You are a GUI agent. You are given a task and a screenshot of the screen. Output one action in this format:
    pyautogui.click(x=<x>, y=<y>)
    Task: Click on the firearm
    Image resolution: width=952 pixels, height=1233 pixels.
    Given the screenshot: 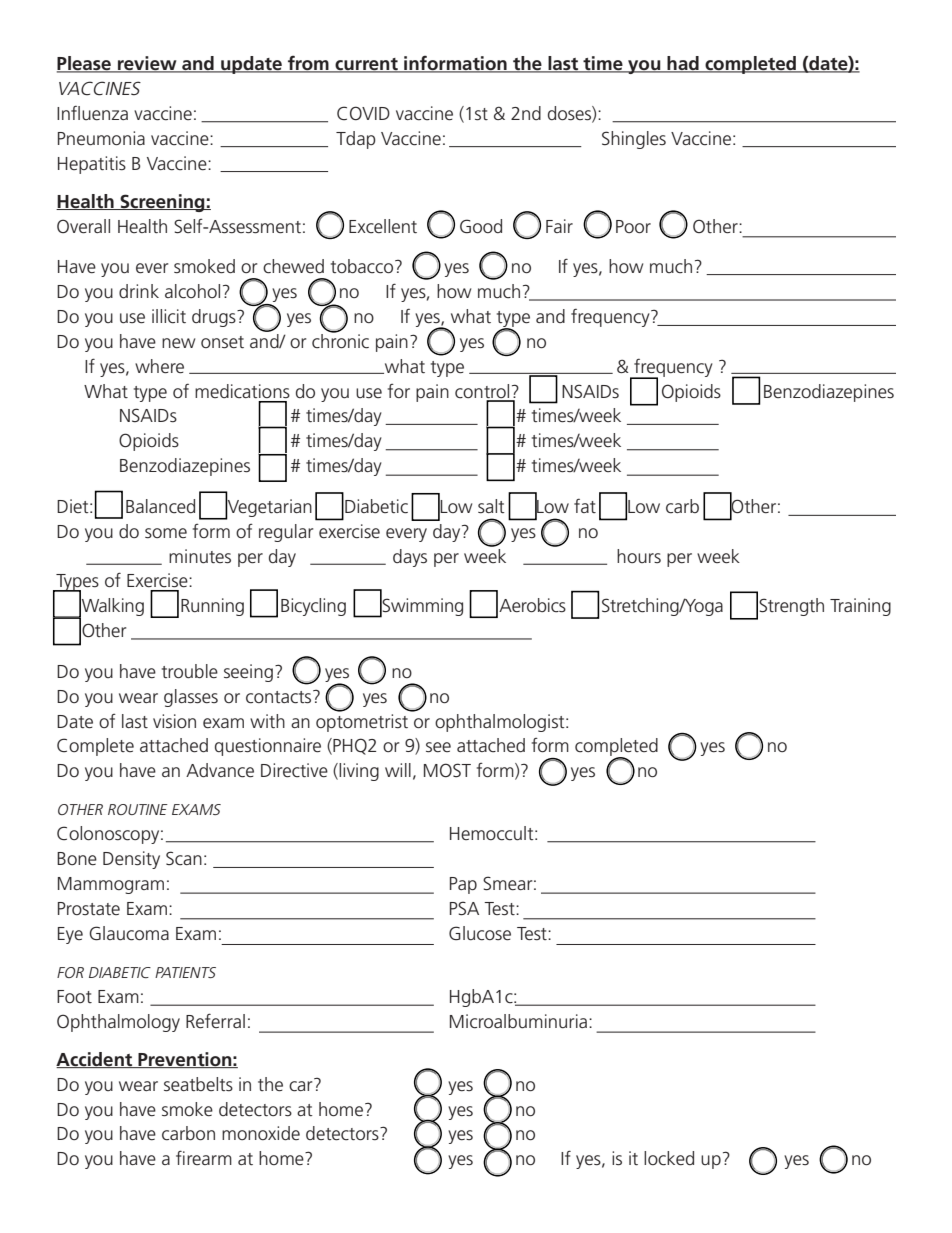 What is the action you would take?
    pyautogui.click(x=204, y=1157)
